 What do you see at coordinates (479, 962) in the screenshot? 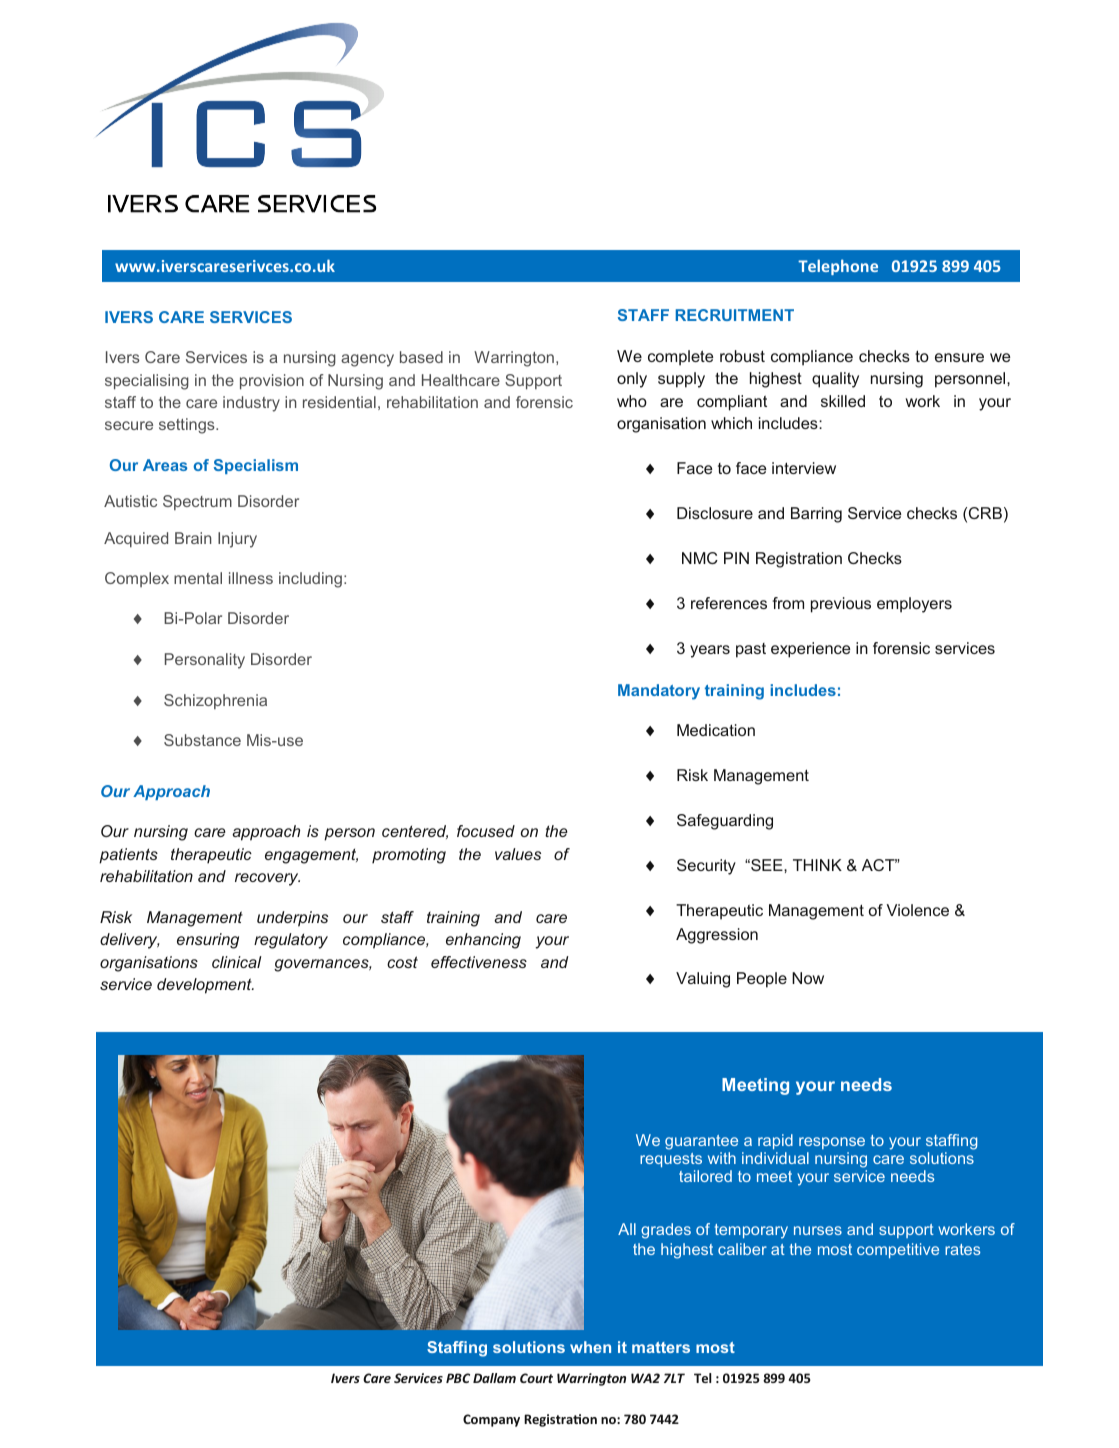
I see `effectiveness` at bounding box center [479, 962].
